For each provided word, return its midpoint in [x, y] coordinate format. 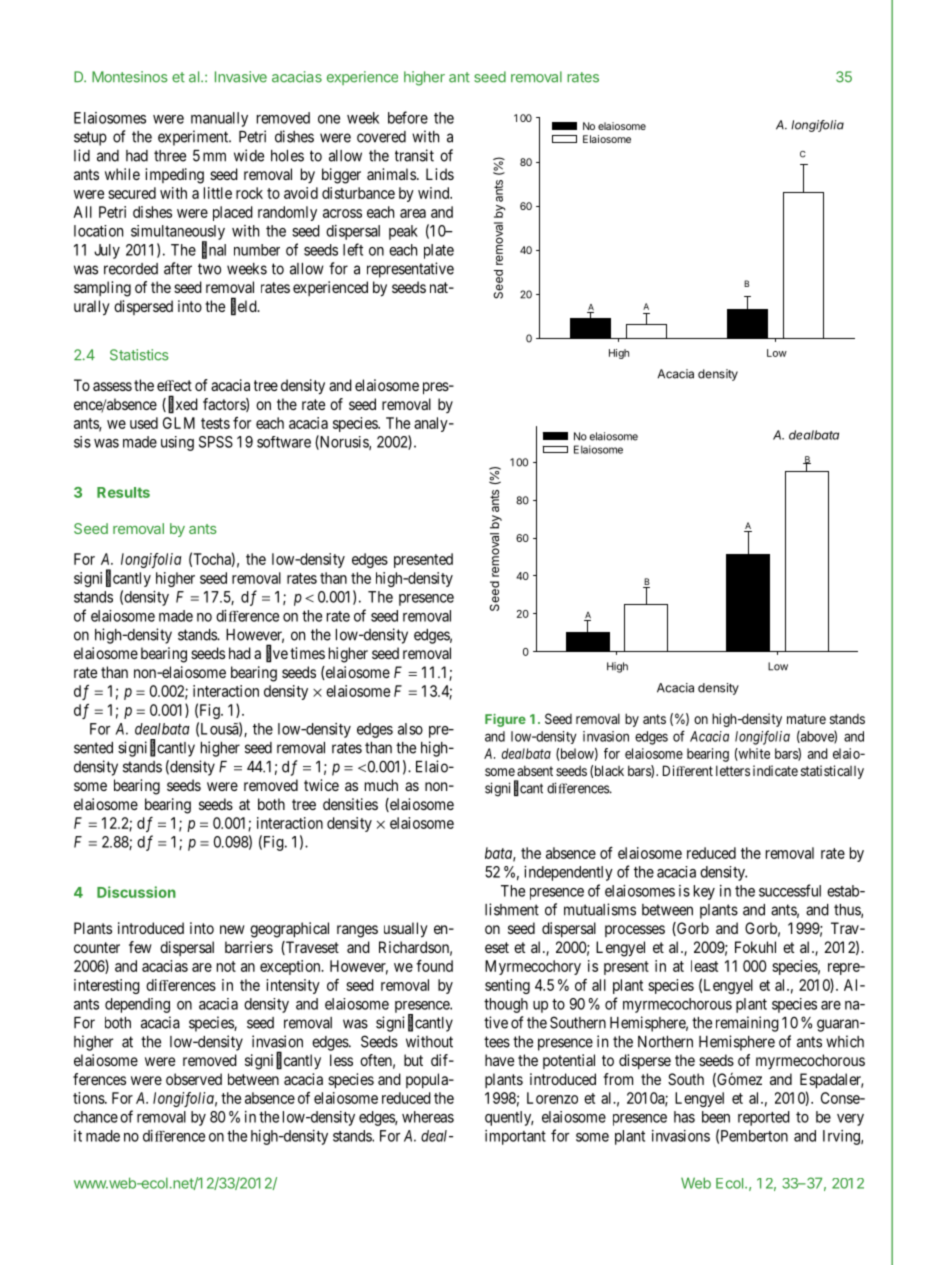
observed [194, 1079]
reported [764, 1118]
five [277, 654]
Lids [440, 174]
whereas [428, 1117]
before [408, 117]
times [307, 653]
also [410, 729]
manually [219, 119]
